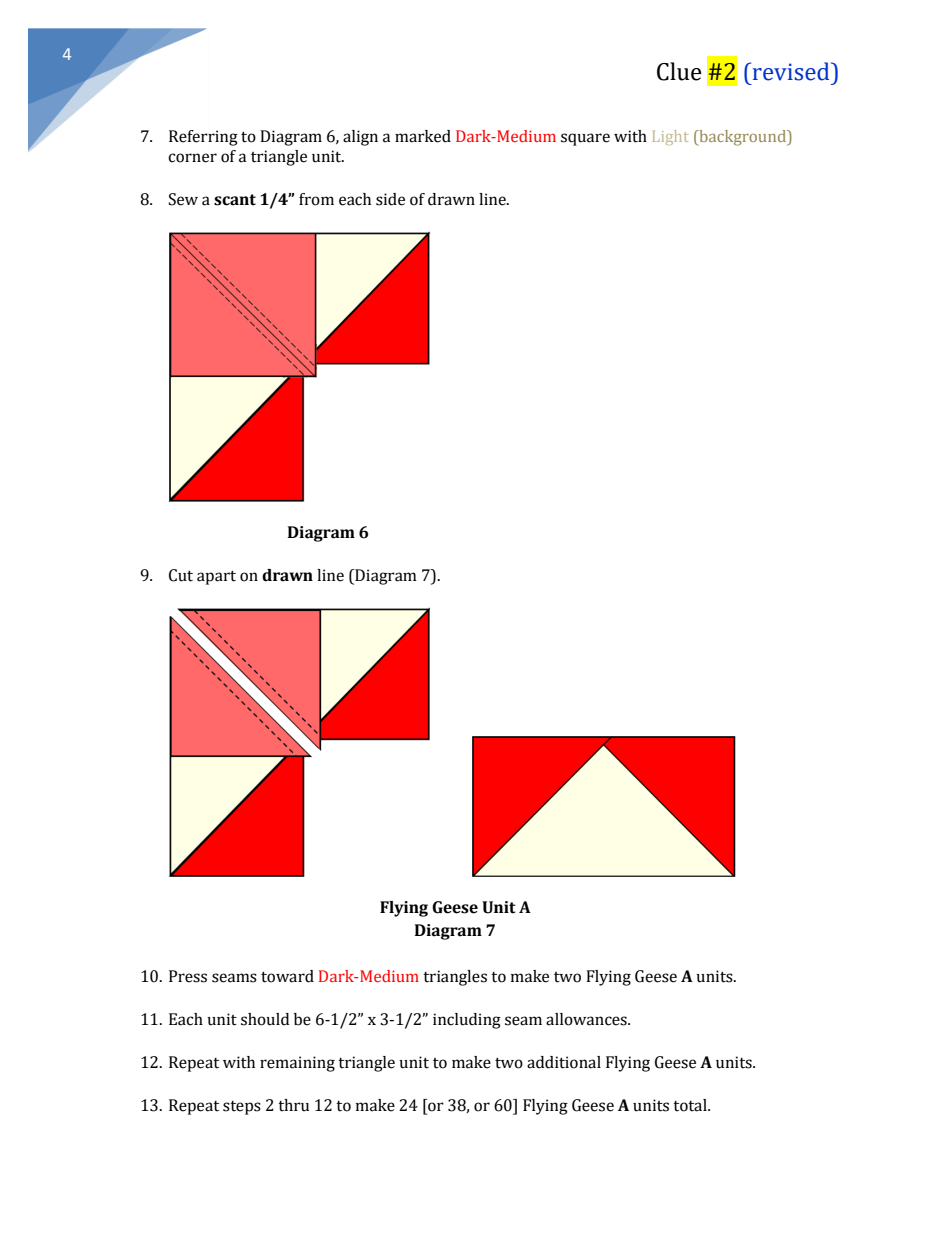 This screenshot has width=952, height=1233. I want to click on including, so click(467, 1021).
